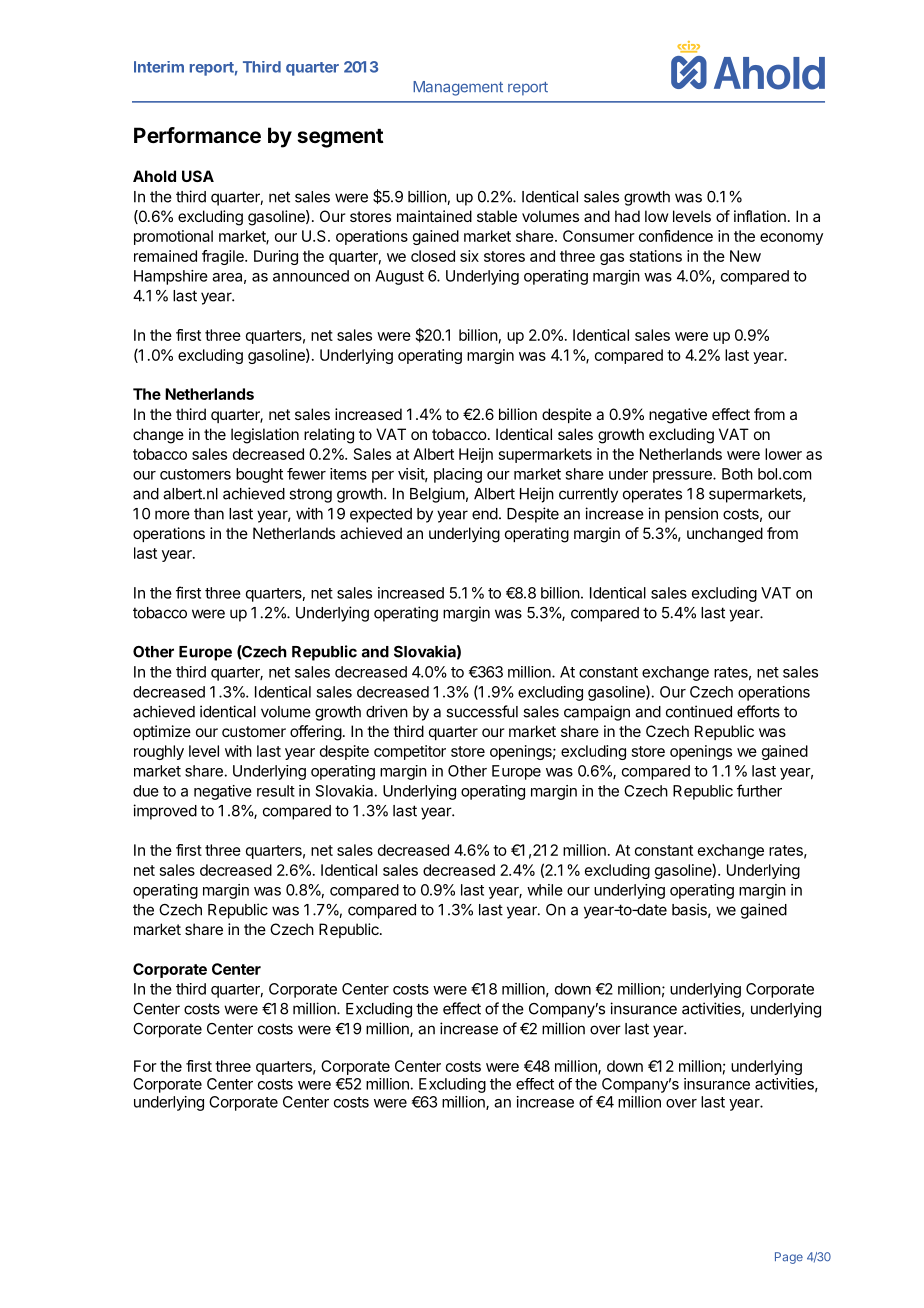 This screenshot has height=1308, width=924. What do you see at coordinates (458, 475) in the screenshot?
I see `placing` at bounding box center [458, 475].
